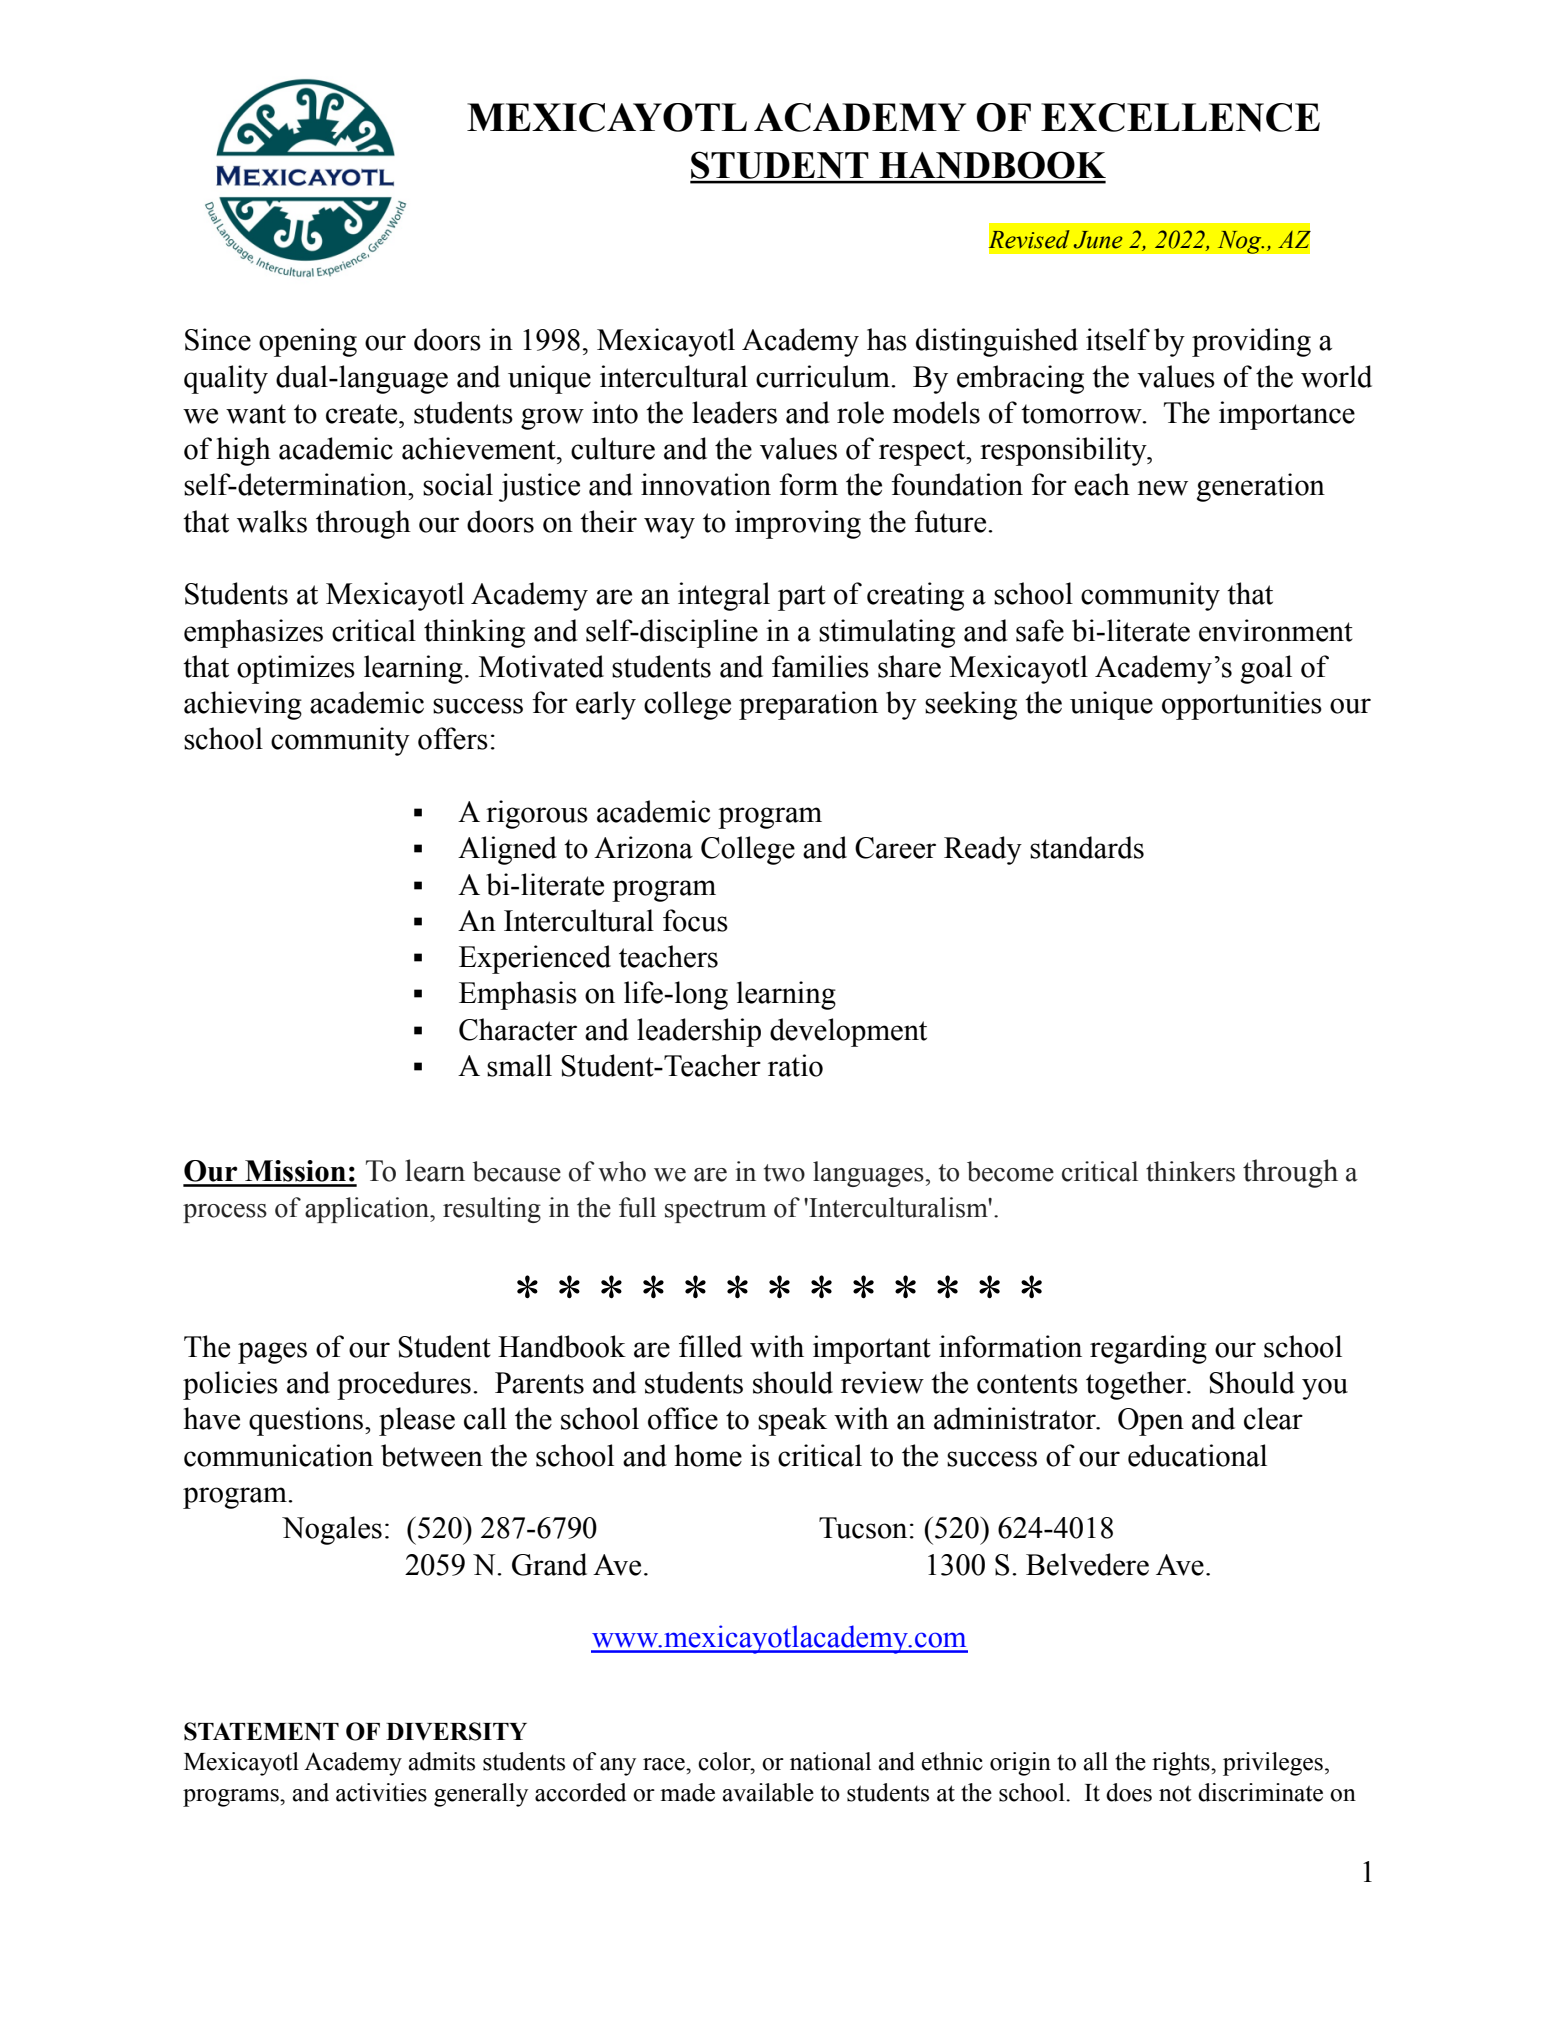 This screenshot has height=2017, width=1559. I want to click on walks, so click(272, 521).
